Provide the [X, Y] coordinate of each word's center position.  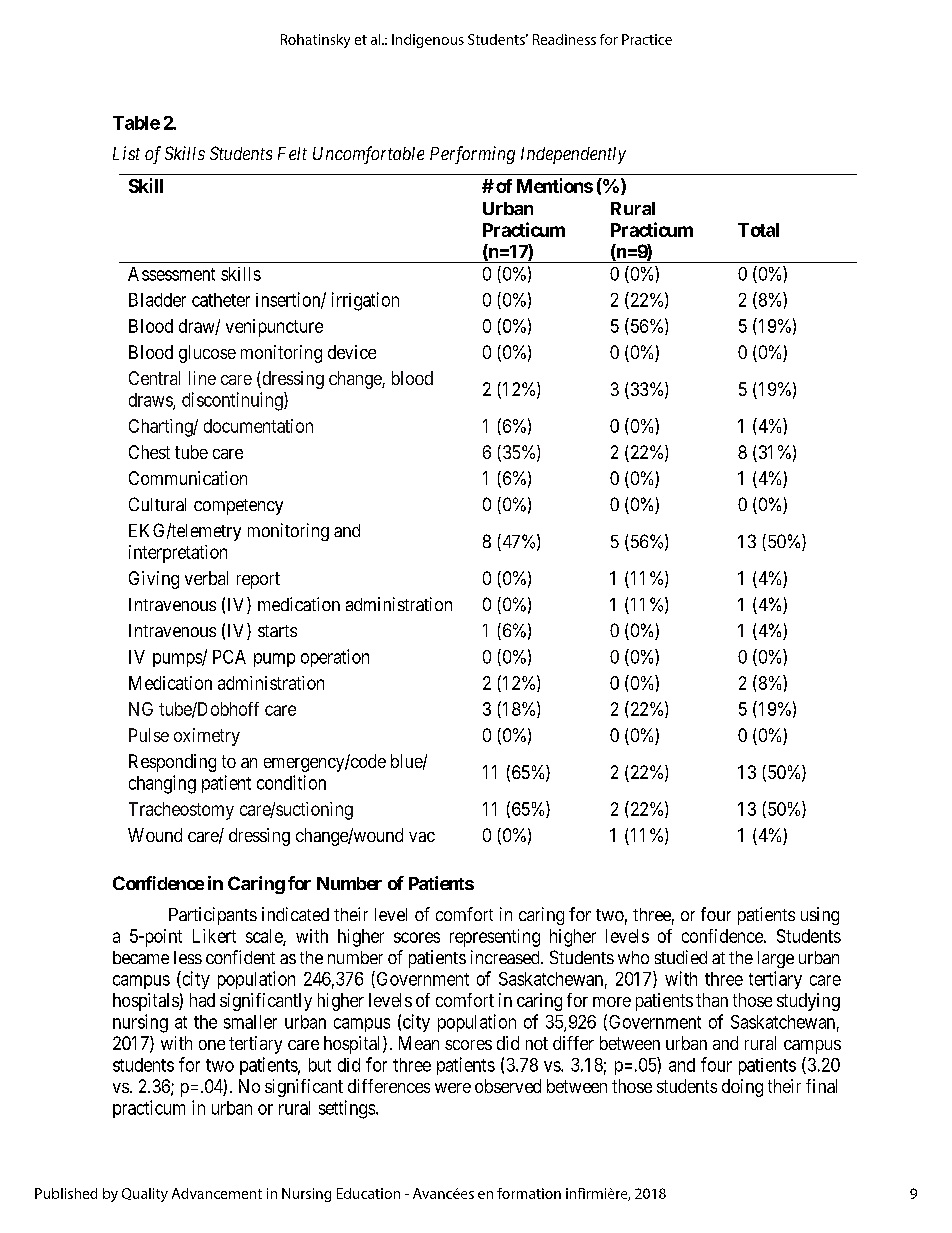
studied [681, 957]
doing [742, 1088]
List [126, 153]
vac [422, 837]
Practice [647, 39]
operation [335, 658]
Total [758, 230]
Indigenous [428, 41]
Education [368, 1193]
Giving [154, 580]
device [352, 352]
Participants [213, 916]
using [820, 916]
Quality [145, 1195]
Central [154, 378]
